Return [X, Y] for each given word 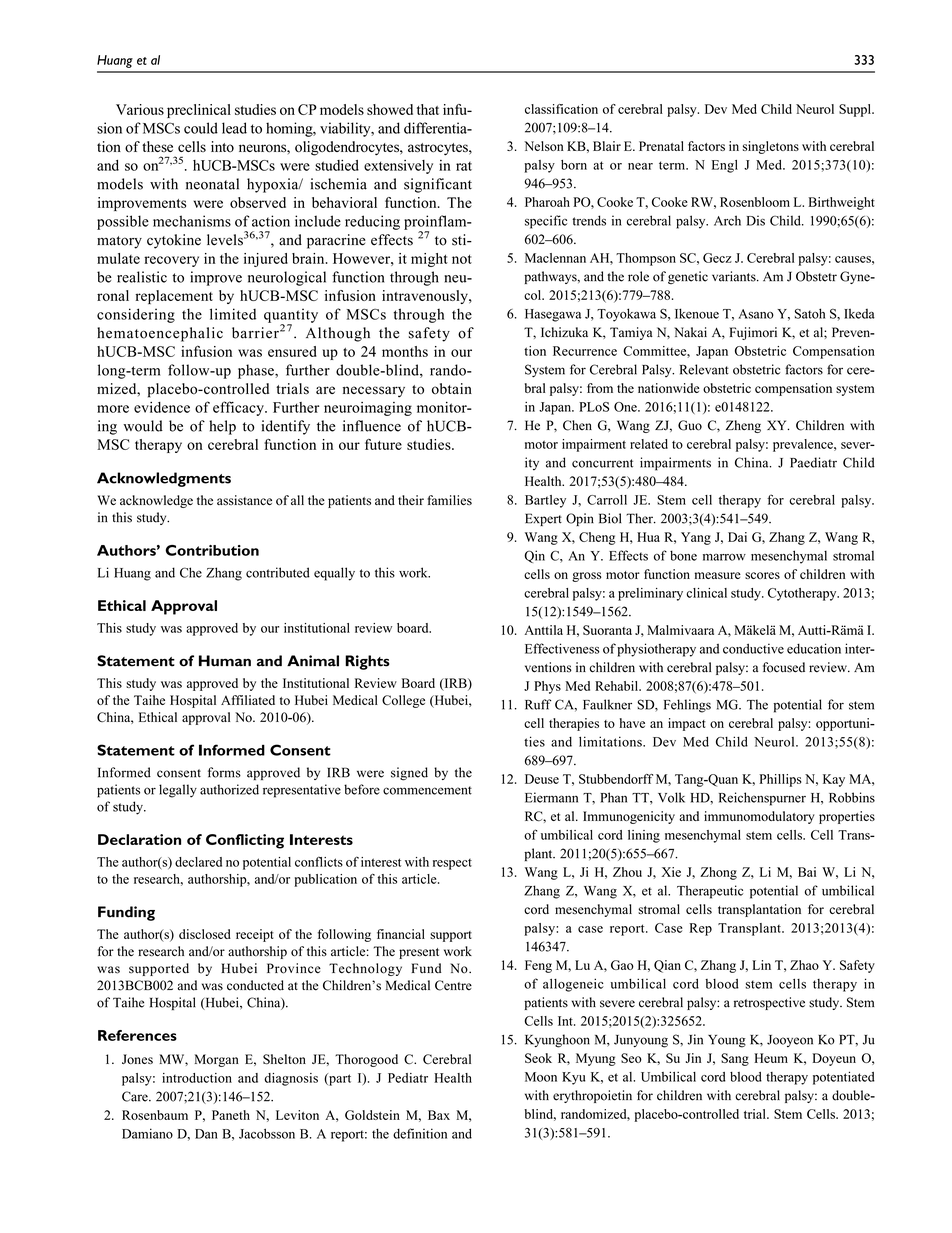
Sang [735, 1059]
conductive [753, 648]
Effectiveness [562, 648]
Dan [206, 1134]
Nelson [544, 146]
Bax [439, 1115]
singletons [770, 147]
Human [225, 661]
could [201, 128]
